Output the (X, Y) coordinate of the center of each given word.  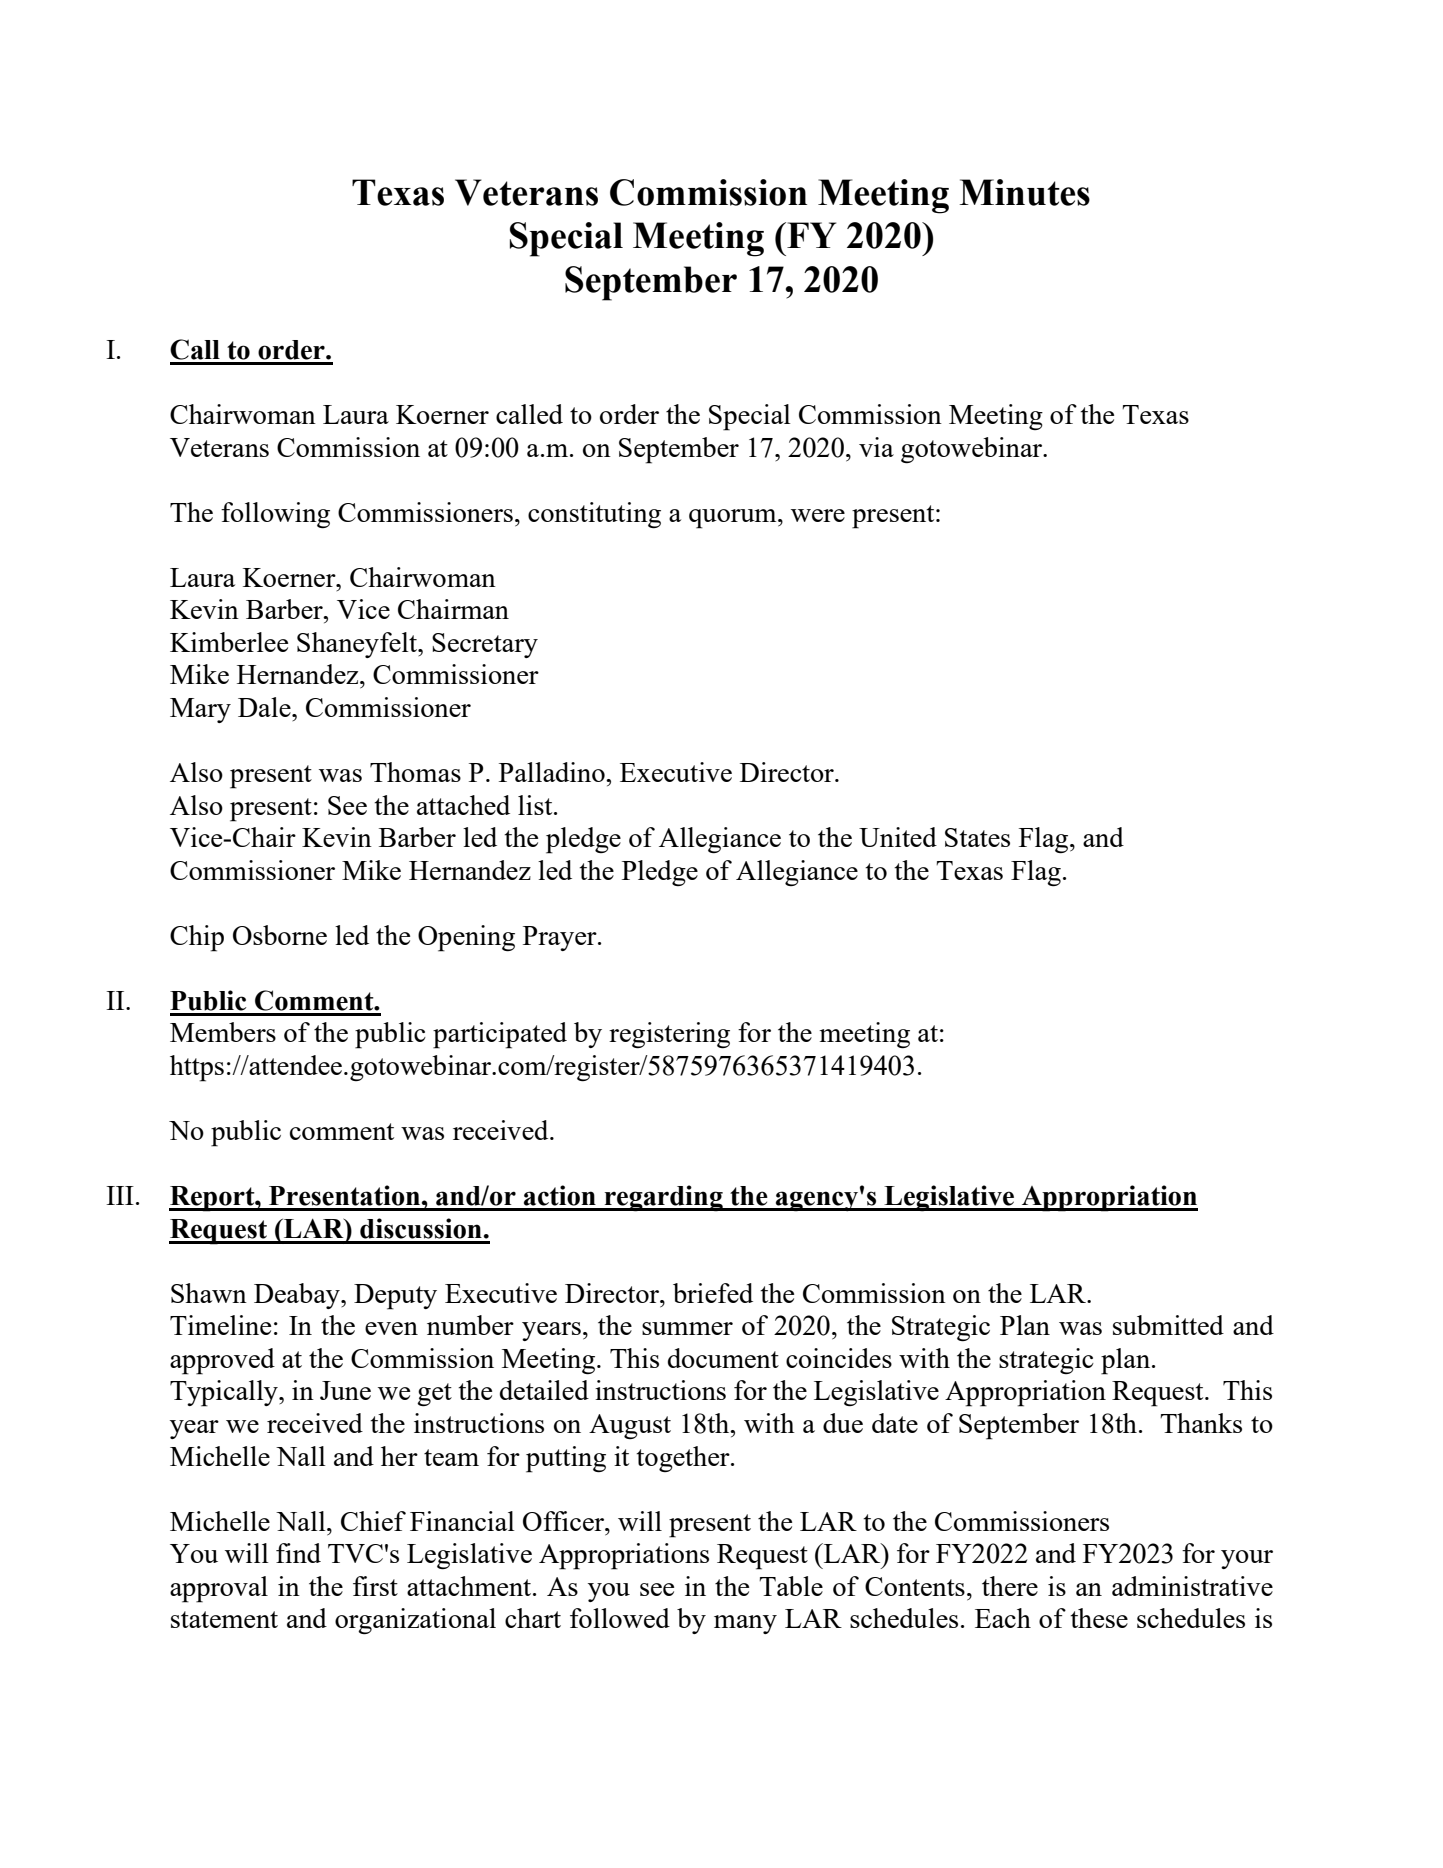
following (275, 515)
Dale (265, 707)
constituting (594, 515)
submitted (1168, 1325)
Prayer (561, 938)
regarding (663, 1198)
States (977, 837)
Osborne (280, 935)
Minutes (1024, 192)
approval (219, 1589)
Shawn (209, 1293)
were (818, 515)
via (876, 447)
